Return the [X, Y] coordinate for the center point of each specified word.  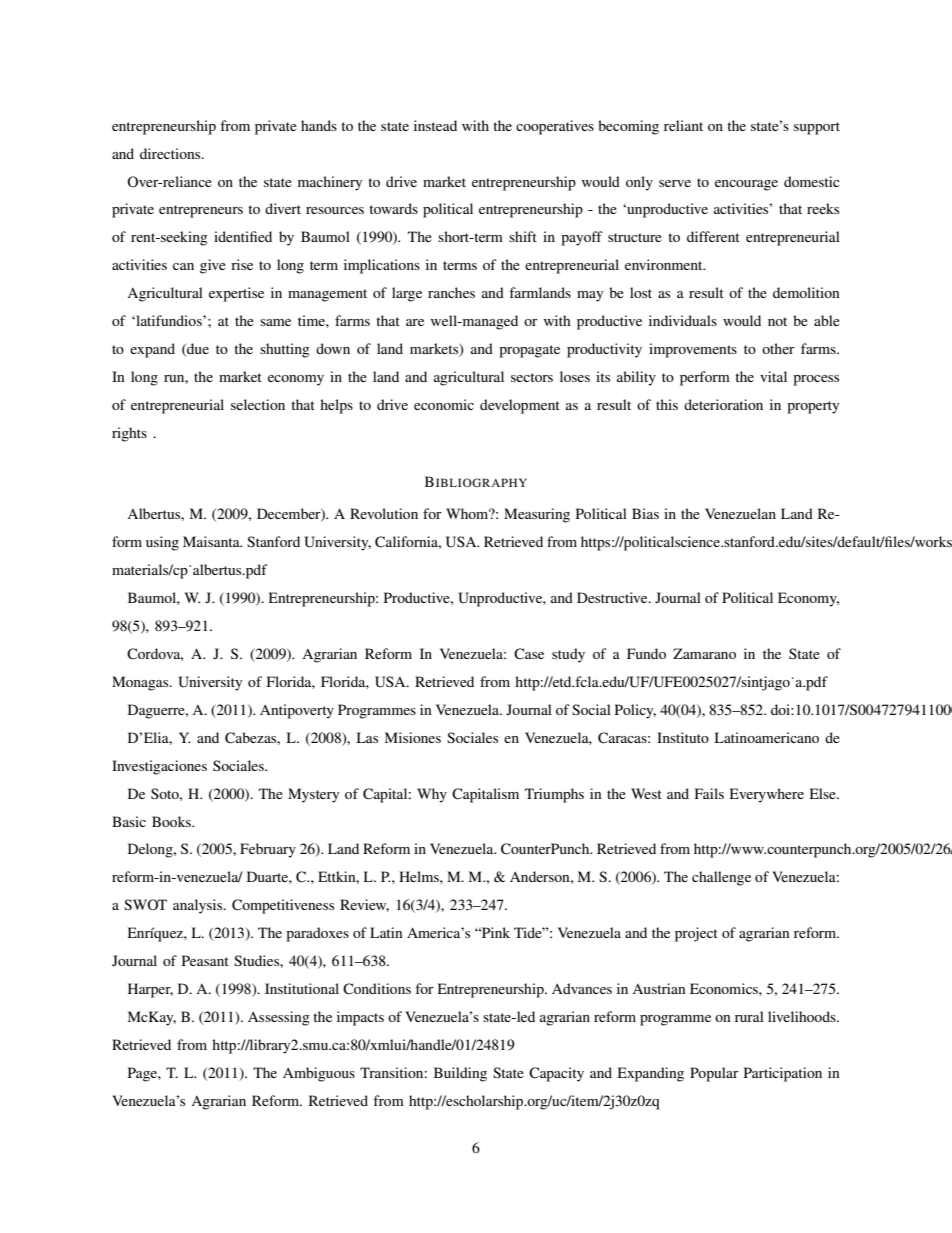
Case [529, 654]
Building [460, 1074]
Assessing [279, 1018]
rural [749, 1016]
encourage [746, 185]
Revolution [384, 513]
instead [435, 125]
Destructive [613, 597]
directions [171, 153]
